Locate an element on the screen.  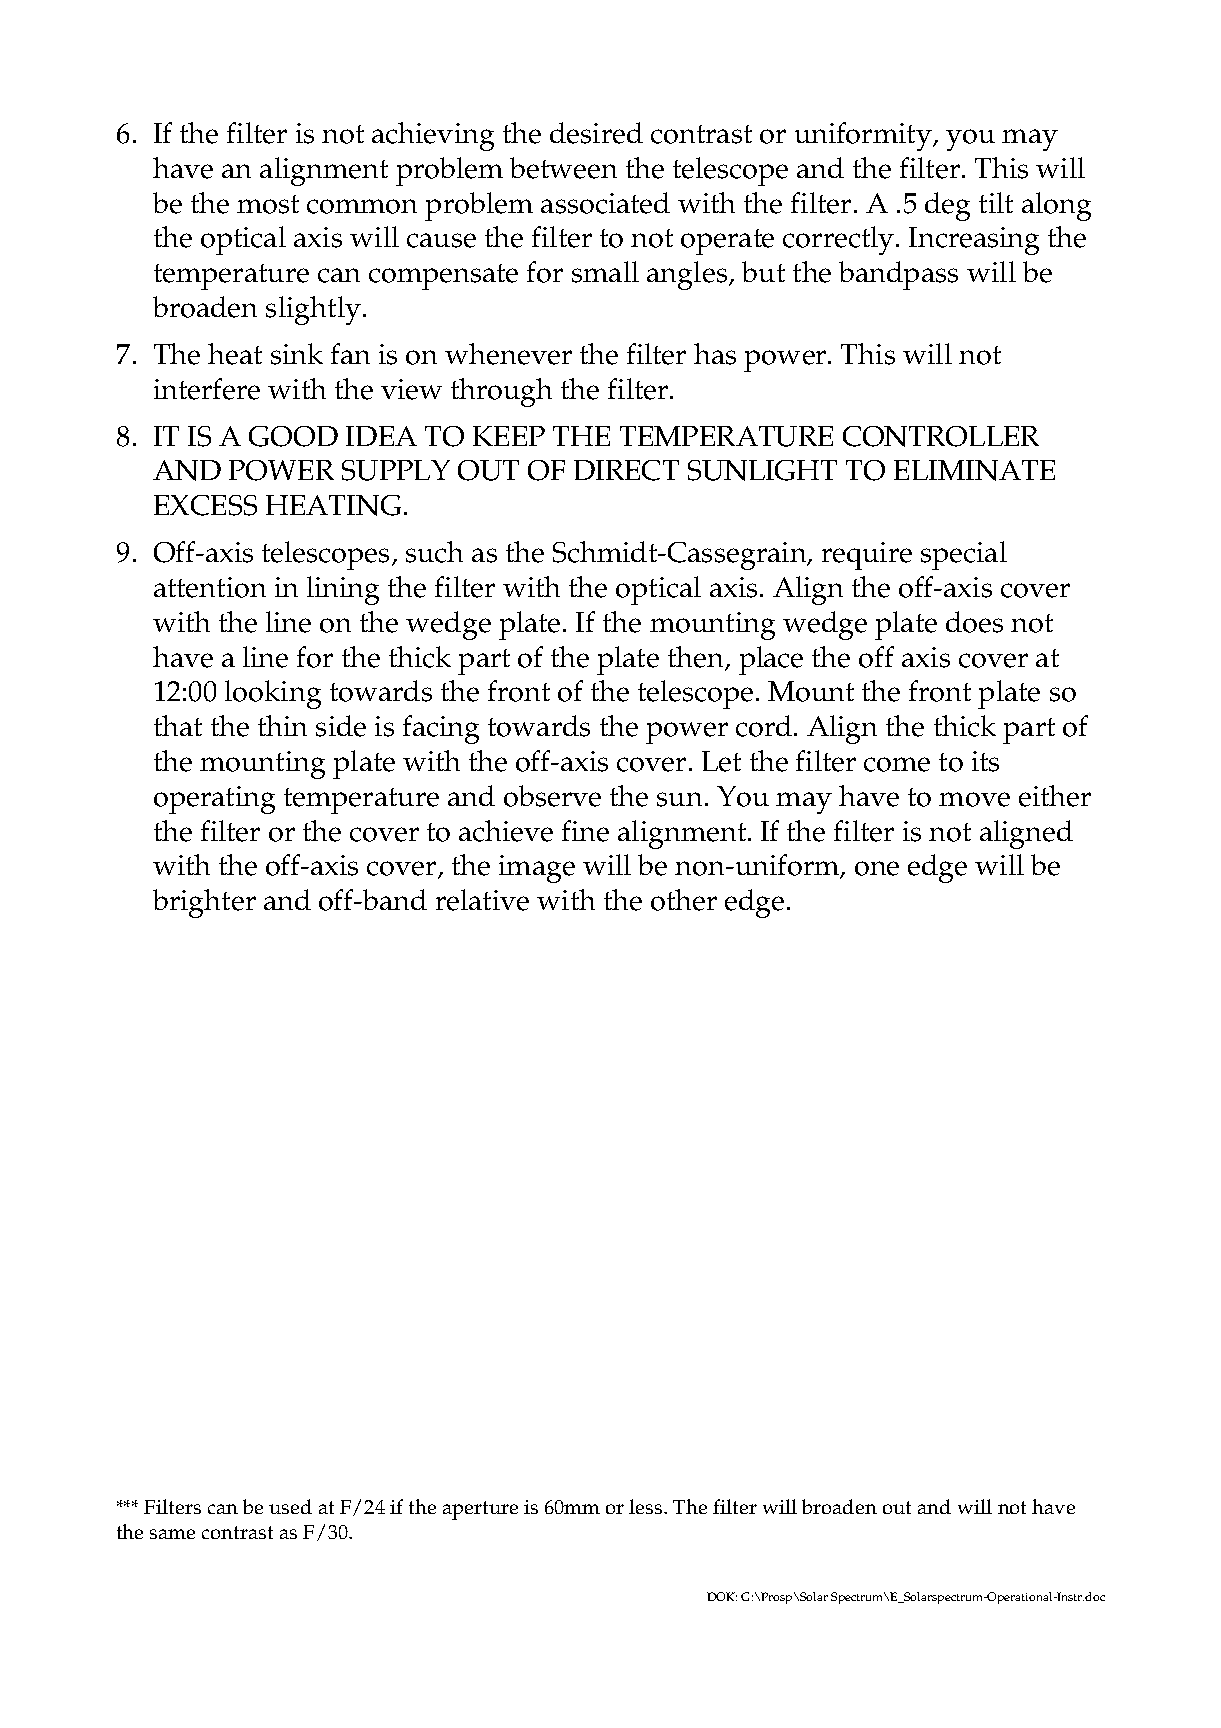
DIRECT is located at coordinates (626, 470).
